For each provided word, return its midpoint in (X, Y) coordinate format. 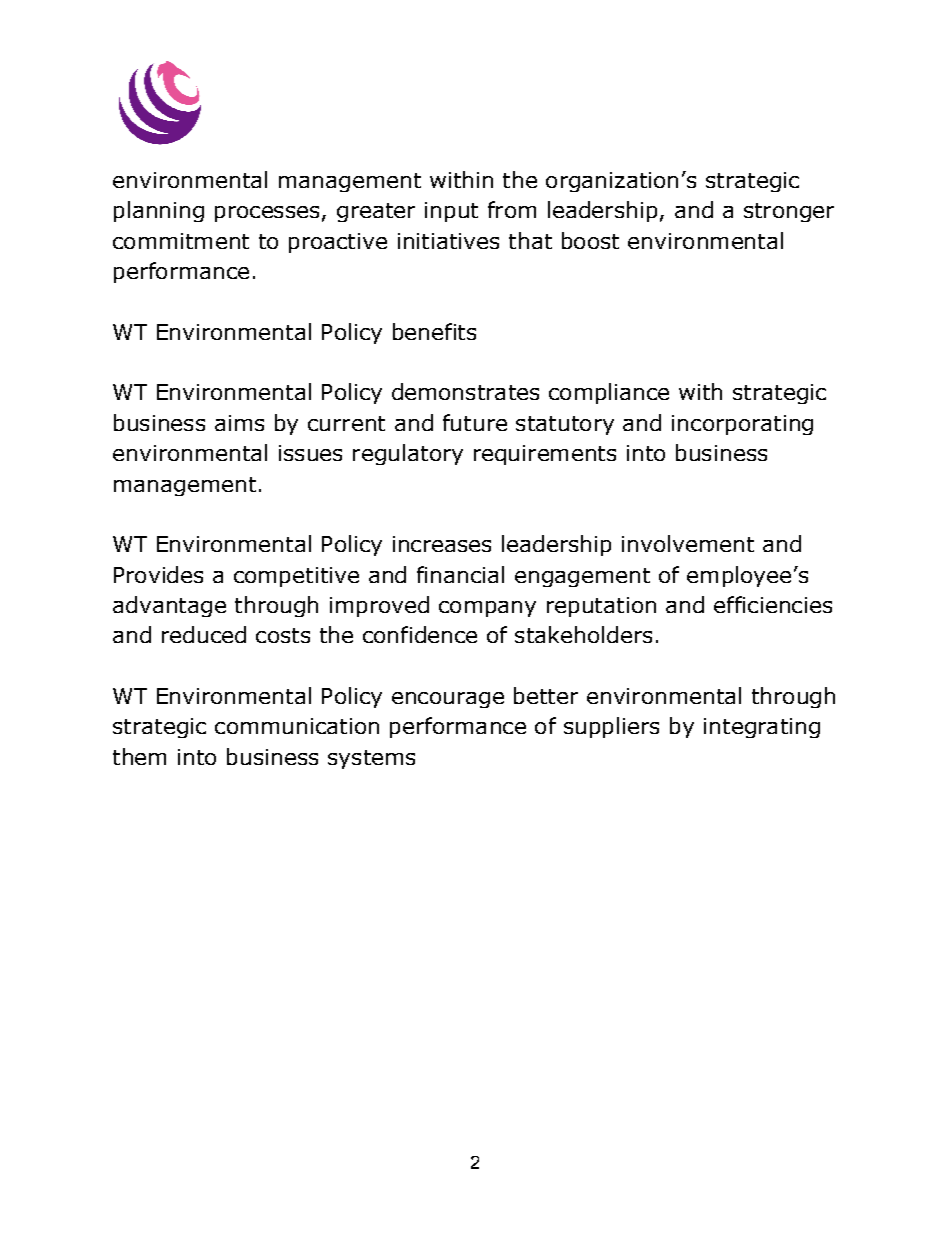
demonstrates (465, 391)
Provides (158, 574)
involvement (688, 543)
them (139, 756)
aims (239, 423)
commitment (181, 241)
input (451, 212)
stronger (789, 212)
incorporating (742, 425)
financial (460, 574)
